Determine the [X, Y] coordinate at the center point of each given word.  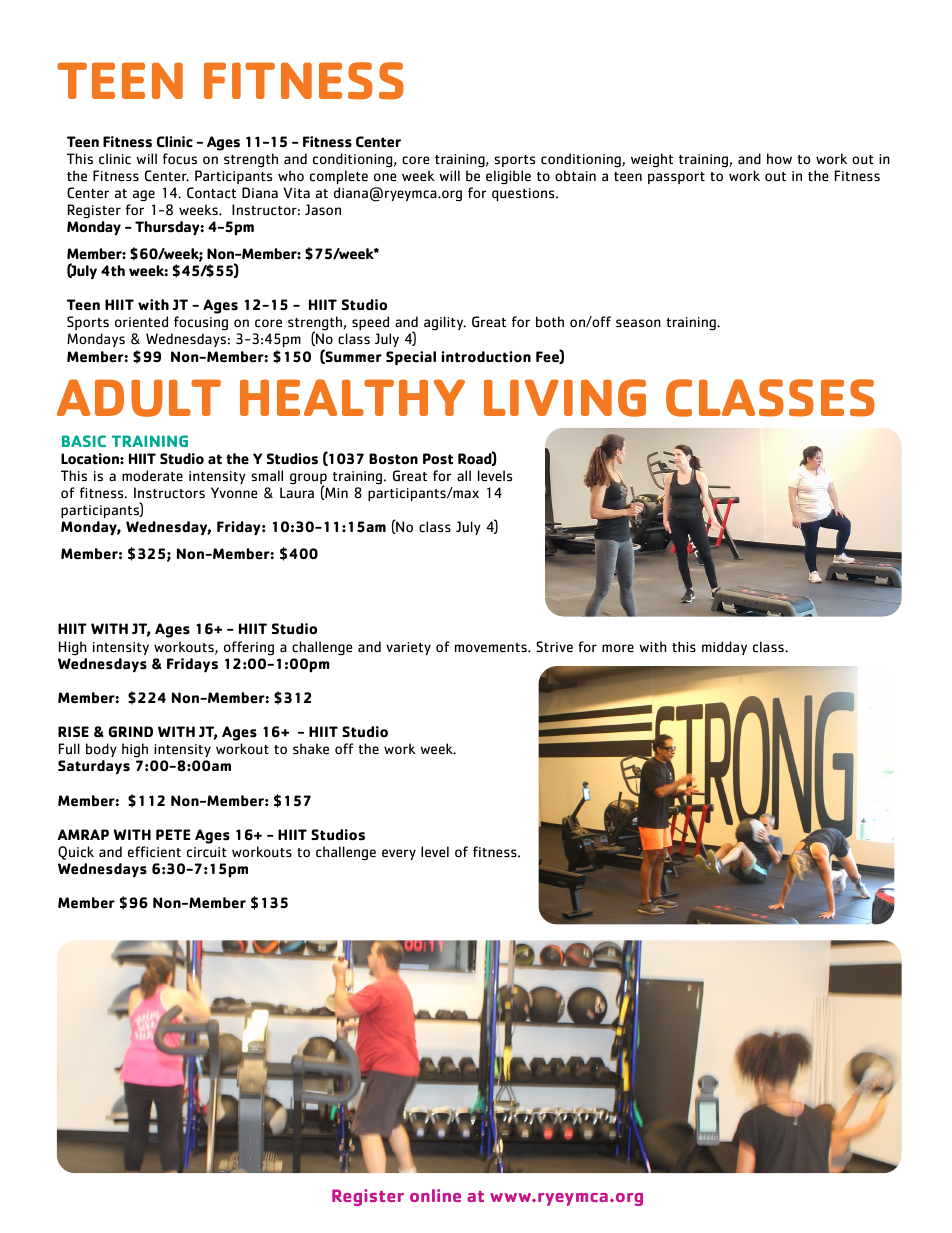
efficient [154, 852]
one [385, 177]
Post [438, 459]
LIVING [565, 398]
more [618, 648]
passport [676, 178]
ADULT [139, 398]
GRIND [131, 732]
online [435, 1195]
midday [724, 648]
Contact [211, 193]
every [399, 854]
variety [408, 648]
